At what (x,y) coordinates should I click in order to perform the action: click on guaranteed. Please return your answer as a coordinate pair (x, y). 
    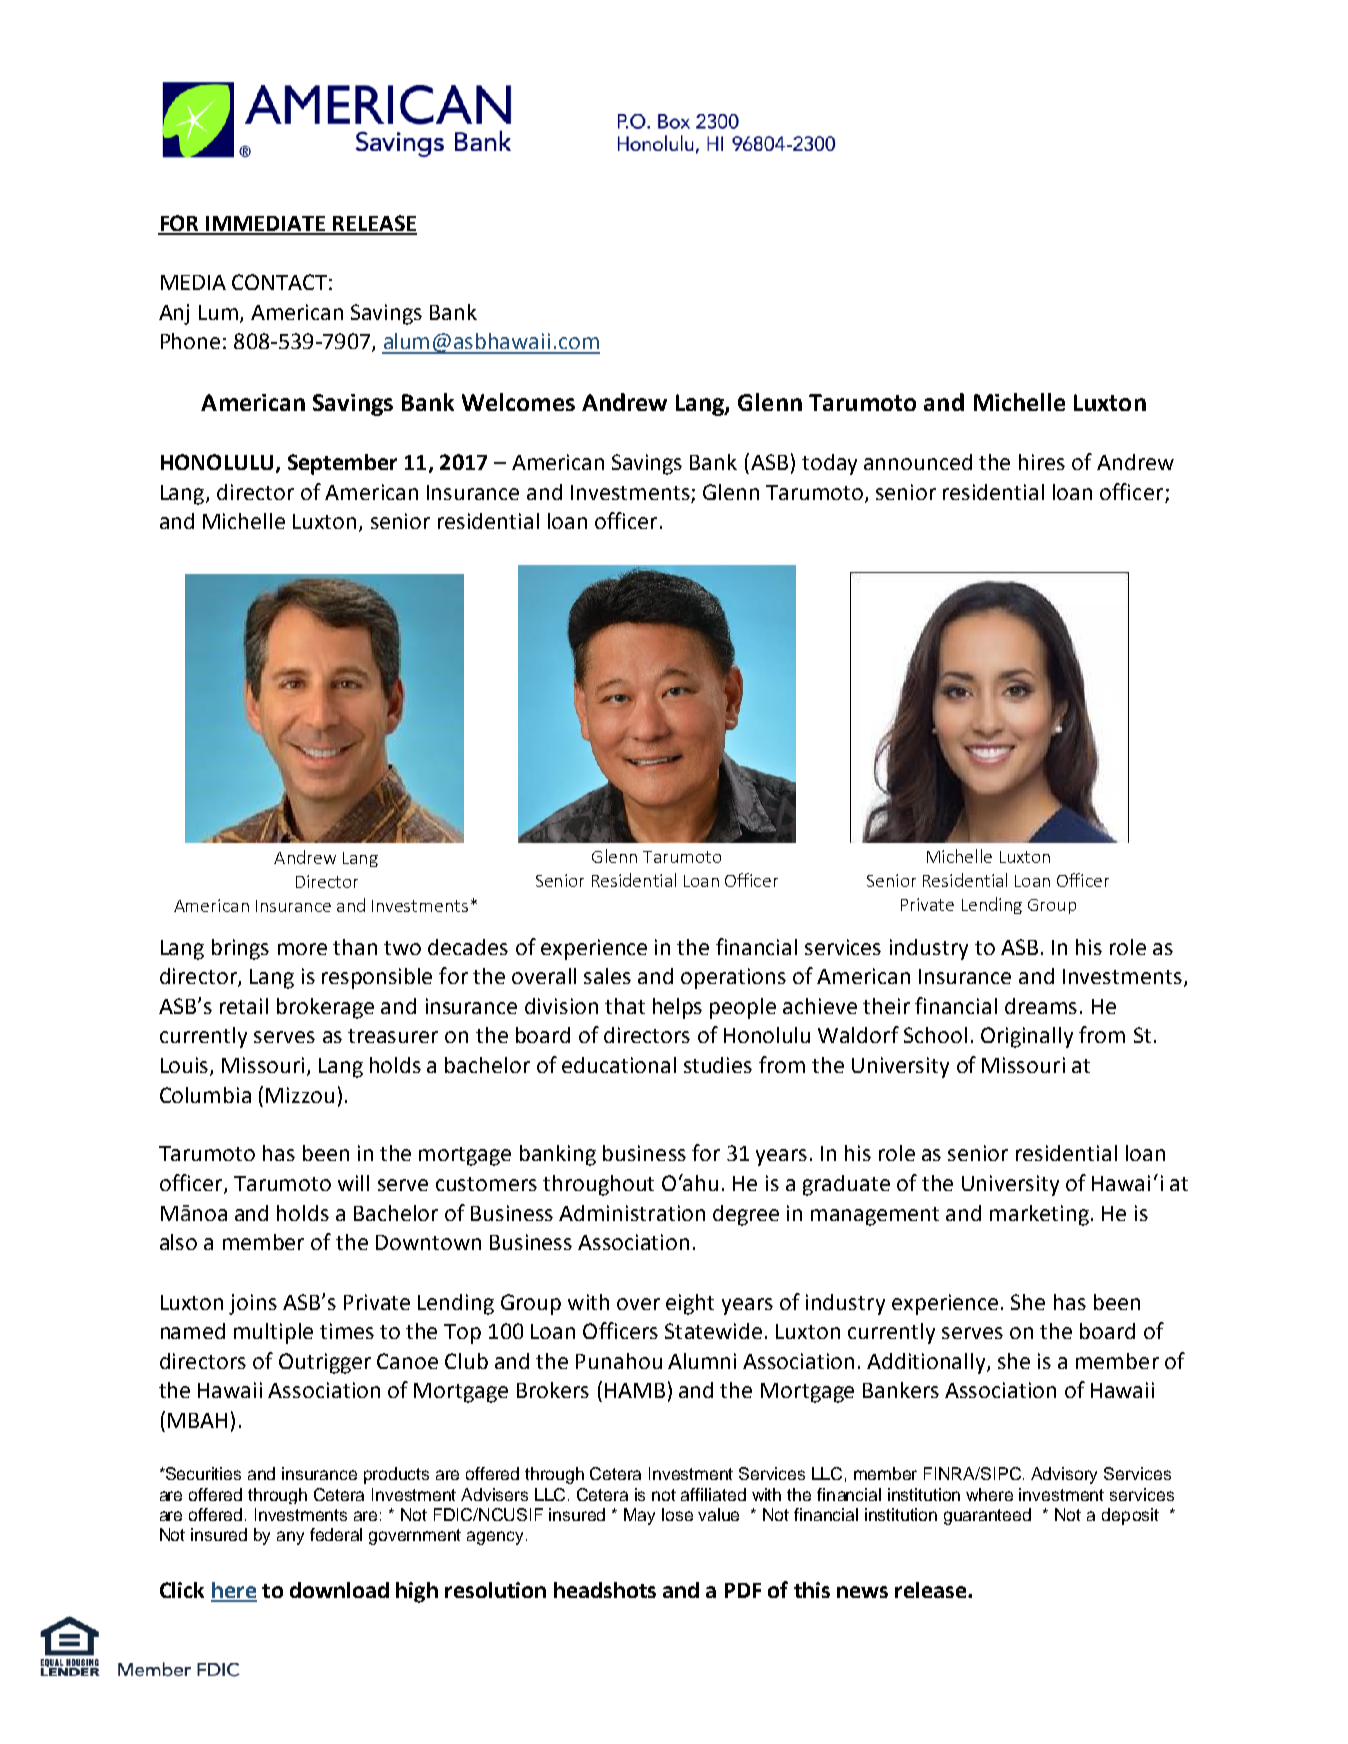
    Looking at the image, I should click on (987, 1516).
